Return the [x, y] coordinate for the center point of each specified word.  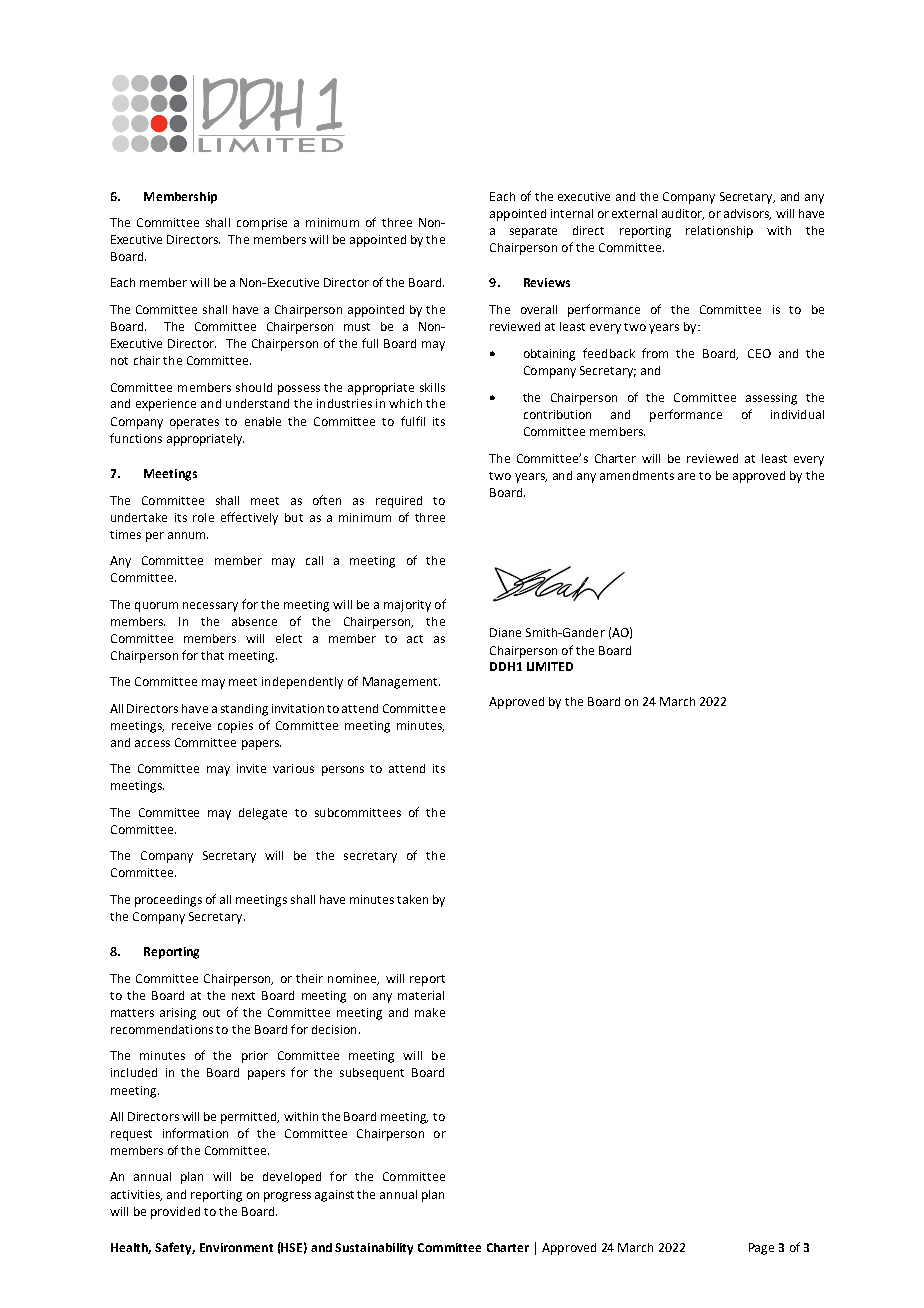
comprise [262, 224]
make [430, 1012]
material [421, 995]
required [399, 502]
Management [401, 683]
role [203, 517]
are [686, 476]
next [243, 996]
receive [191, 725]
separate [533, 232]
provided [175, 1213]
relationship [719, 232]
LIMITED [550, 666]
